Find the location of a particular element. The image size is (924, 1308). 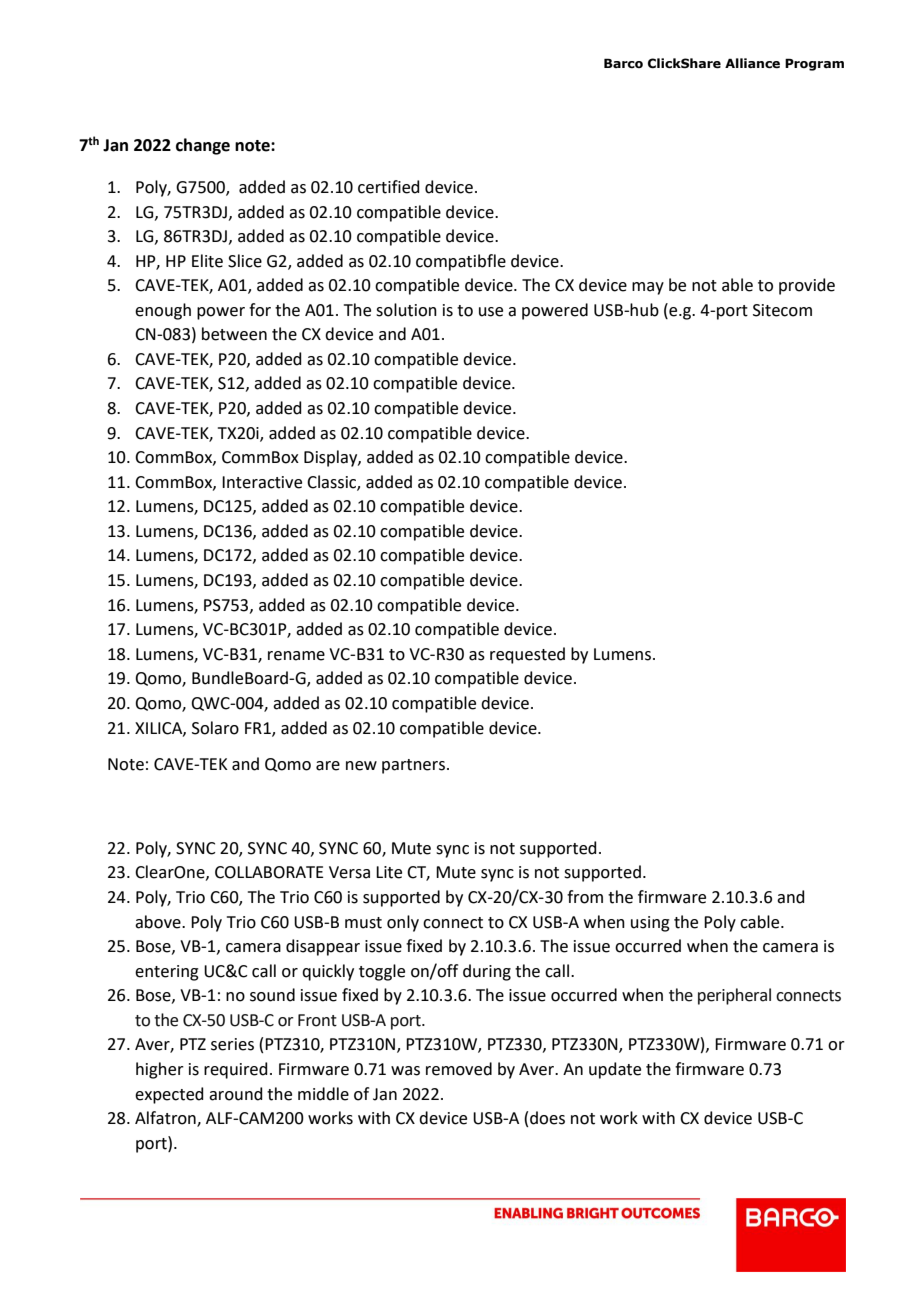

around is located at coordinates (236, 1094).
